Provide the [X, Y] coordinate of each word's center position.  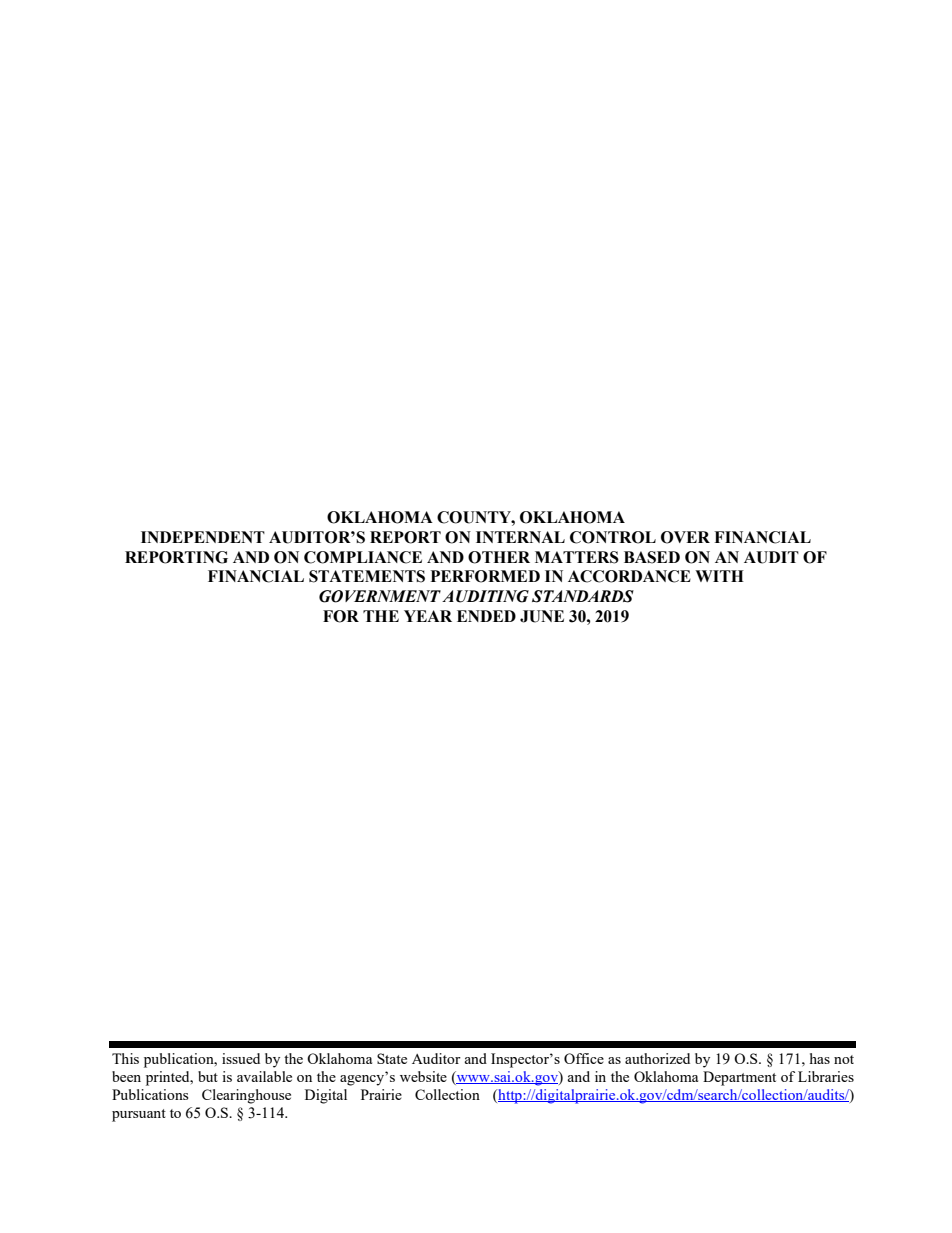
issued [241, 1058]
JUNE [542, 616]
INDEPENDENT [203, 537]
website [423, 1076]
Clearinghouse [246, 1096]
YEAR [428, 616]
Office [584, 1058]
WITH [719, 576]
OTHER [499, 557]
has [820, 1058]
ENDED [486, 616]
